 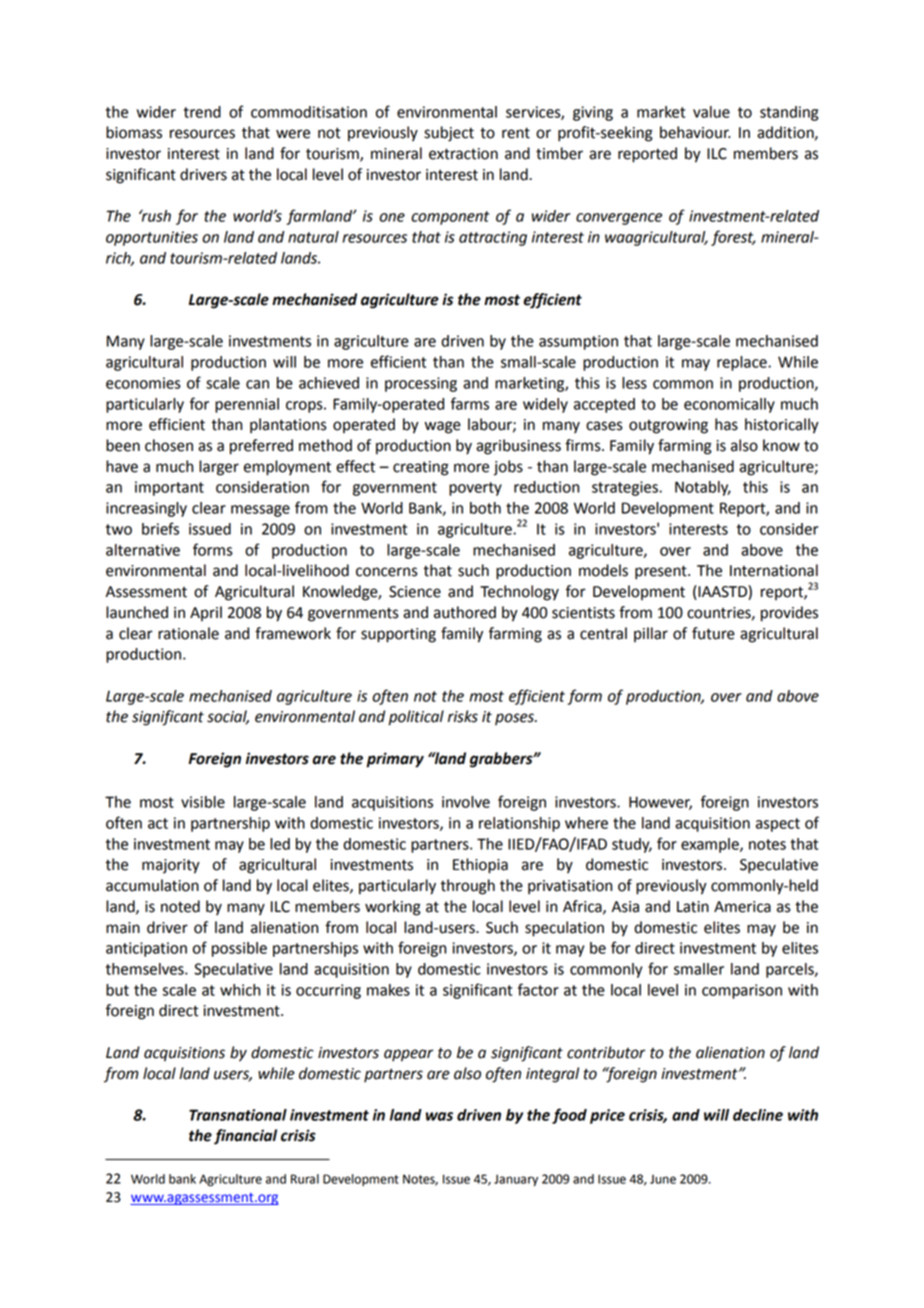 I want to click on trend, so click(x=202, y=112).
